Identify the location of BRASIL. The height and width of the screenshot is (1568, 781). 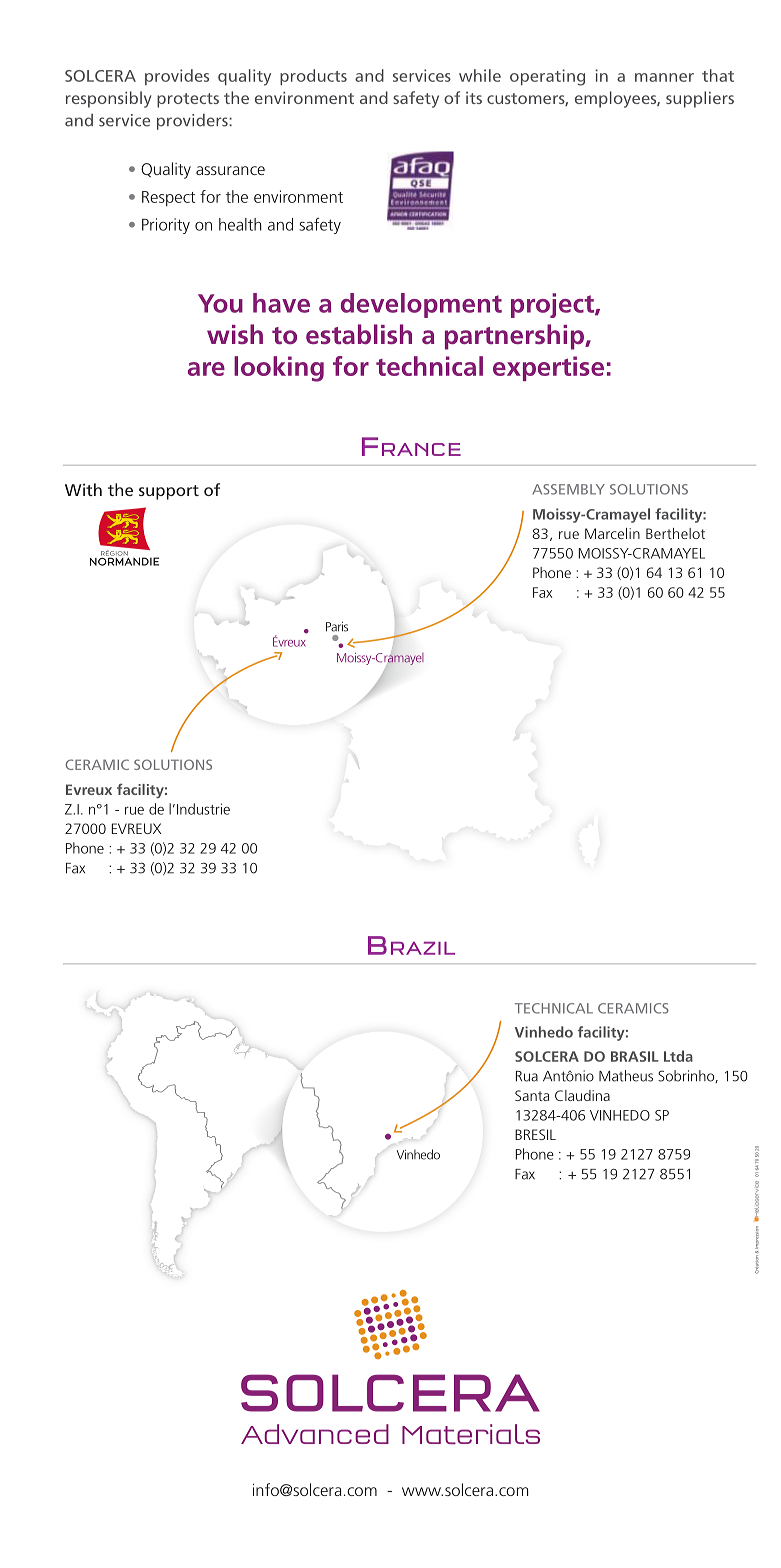
(635, 1056).
